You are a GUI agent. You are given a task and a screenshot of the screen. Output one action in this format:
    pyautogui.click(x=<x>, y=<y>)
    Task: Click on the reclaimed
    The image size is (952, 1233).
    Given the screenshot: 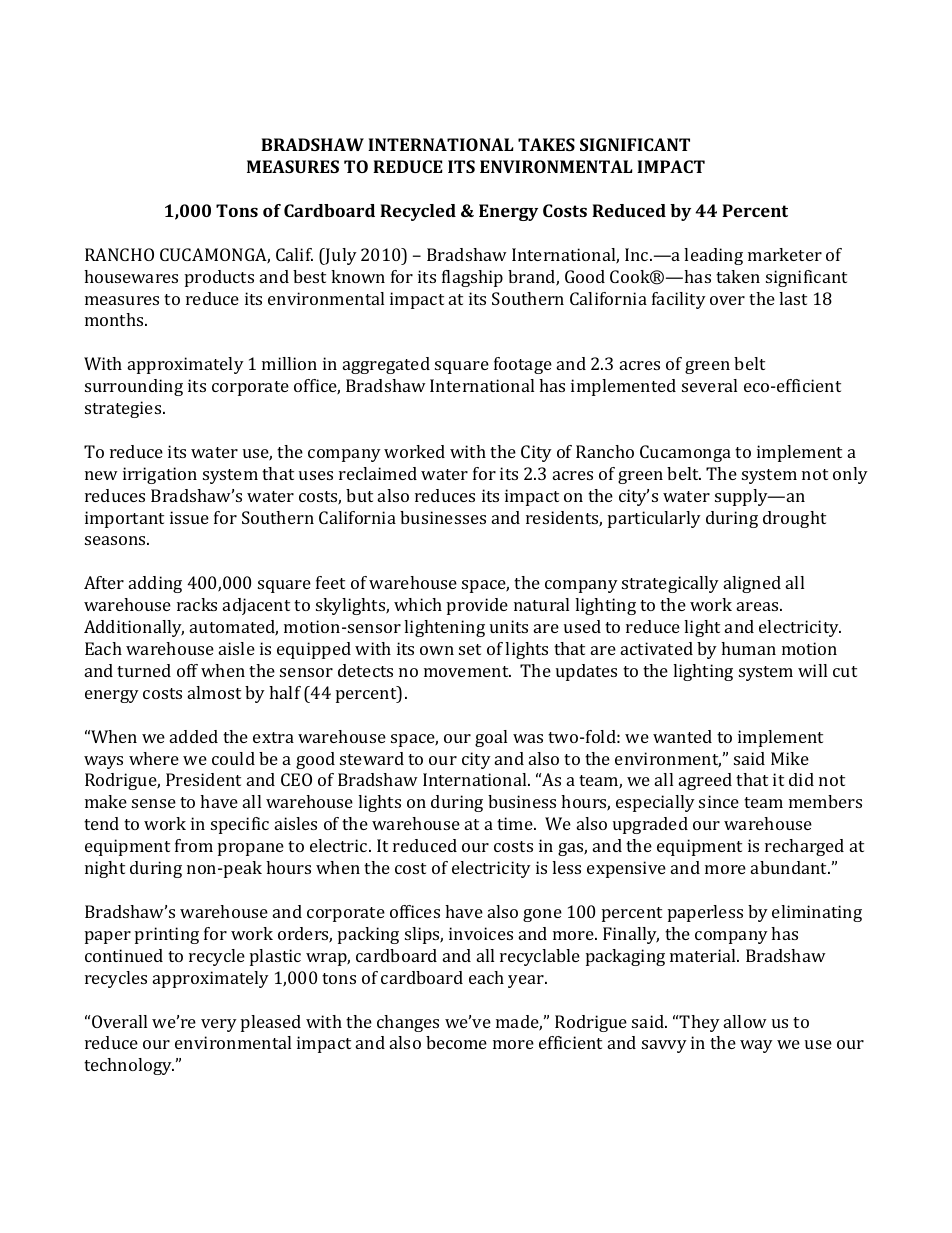 What is the action you would take?
    pyautogui.click(x=378, y=473)
